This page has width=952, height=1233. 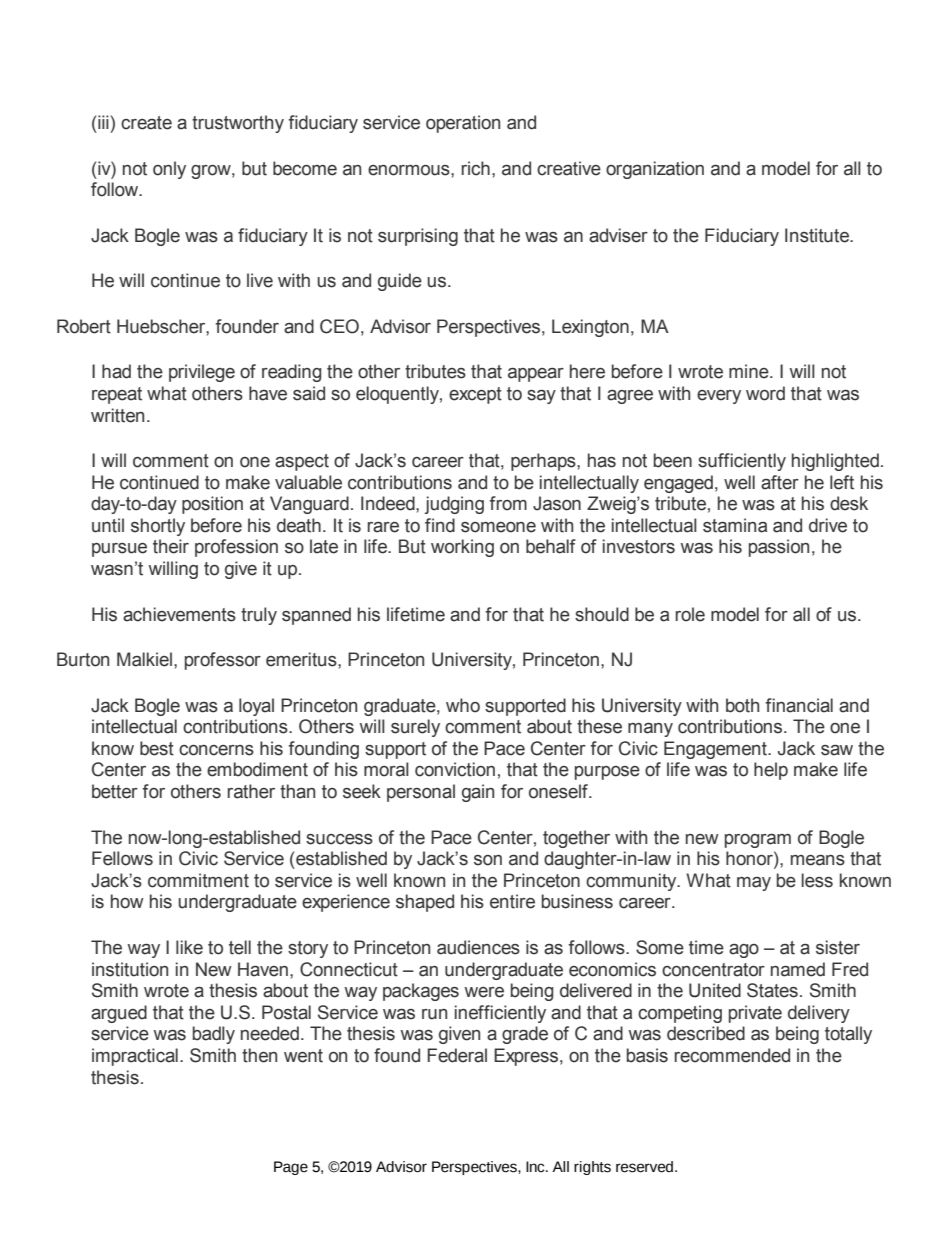 I want to click on impractical, so click(x=135, y=1057).
